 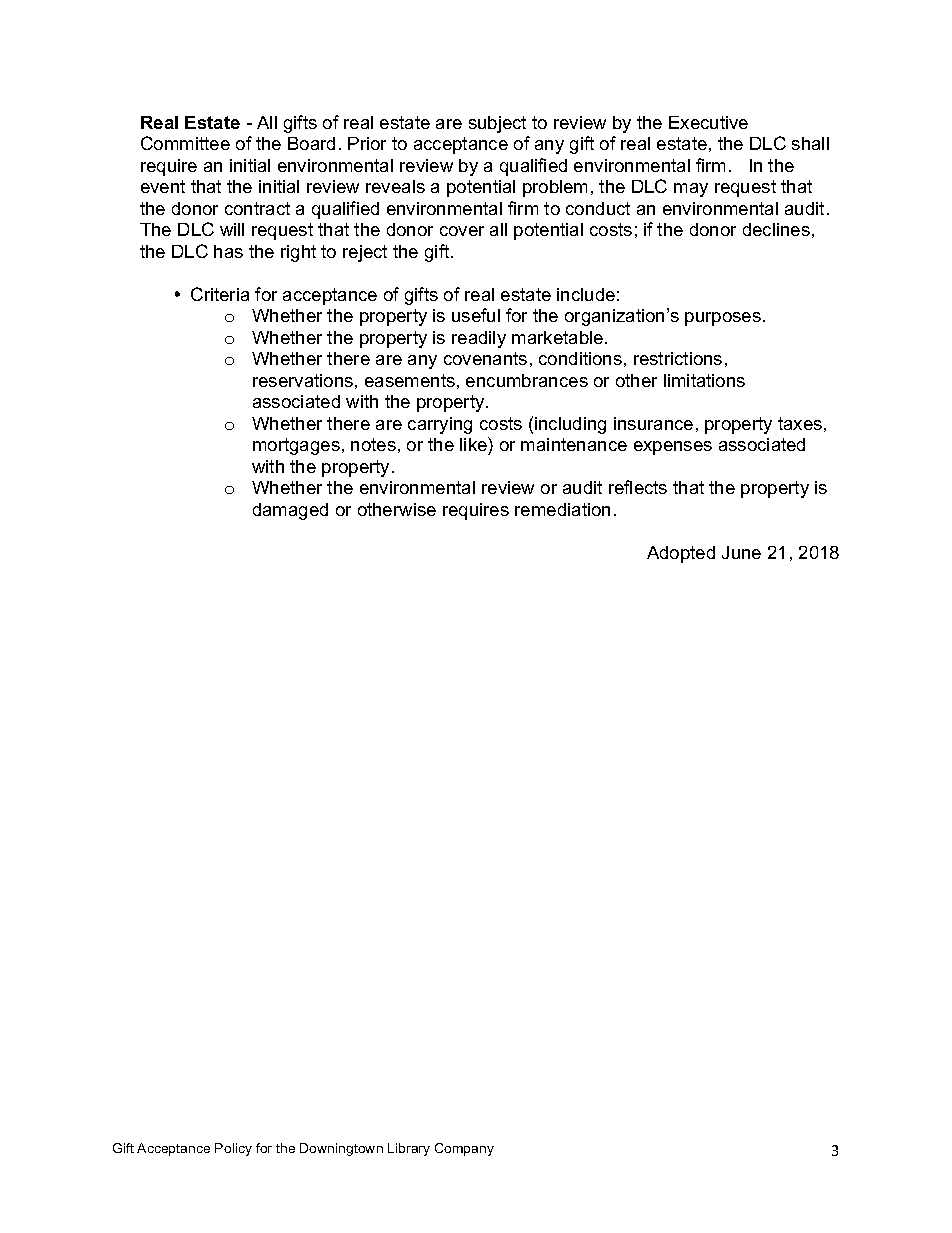 I want to click on mortgages, so click(x=296, y=446).
